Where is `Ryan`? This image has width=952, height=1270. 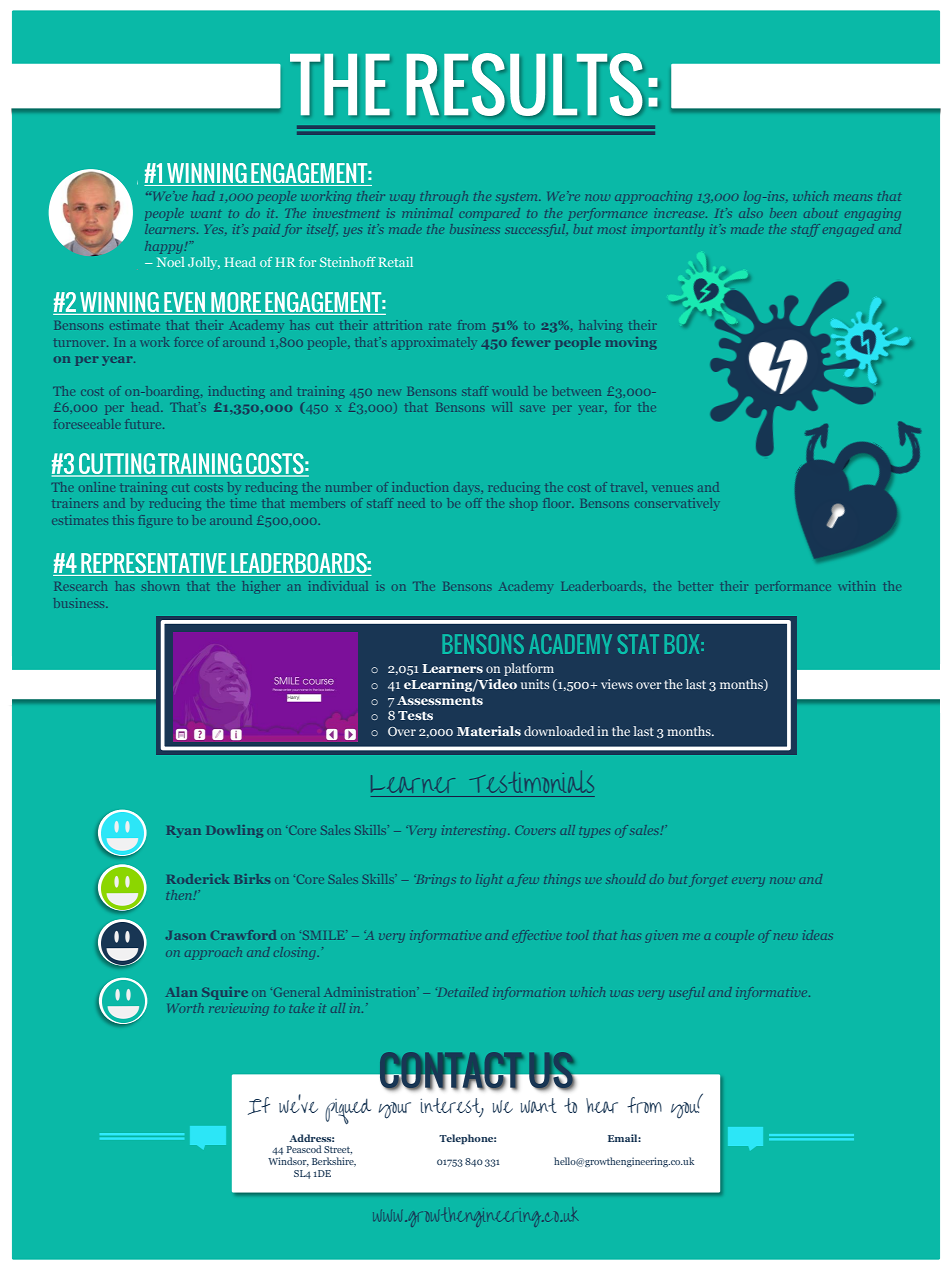
Ryan is located at coordinates (184, 832).
